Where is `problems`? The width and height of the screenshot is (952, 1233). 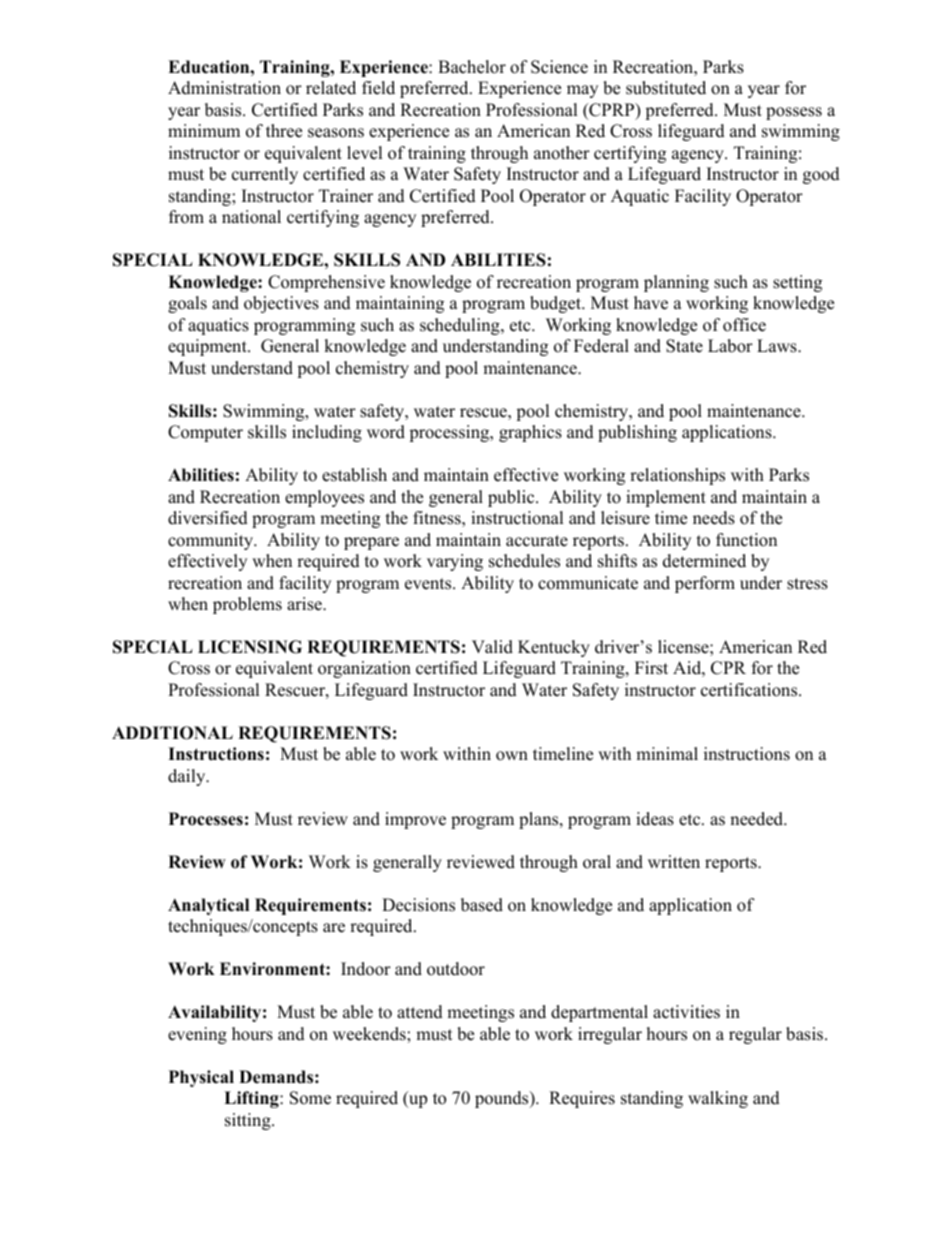 problems is located at coordinates (247, 605).
